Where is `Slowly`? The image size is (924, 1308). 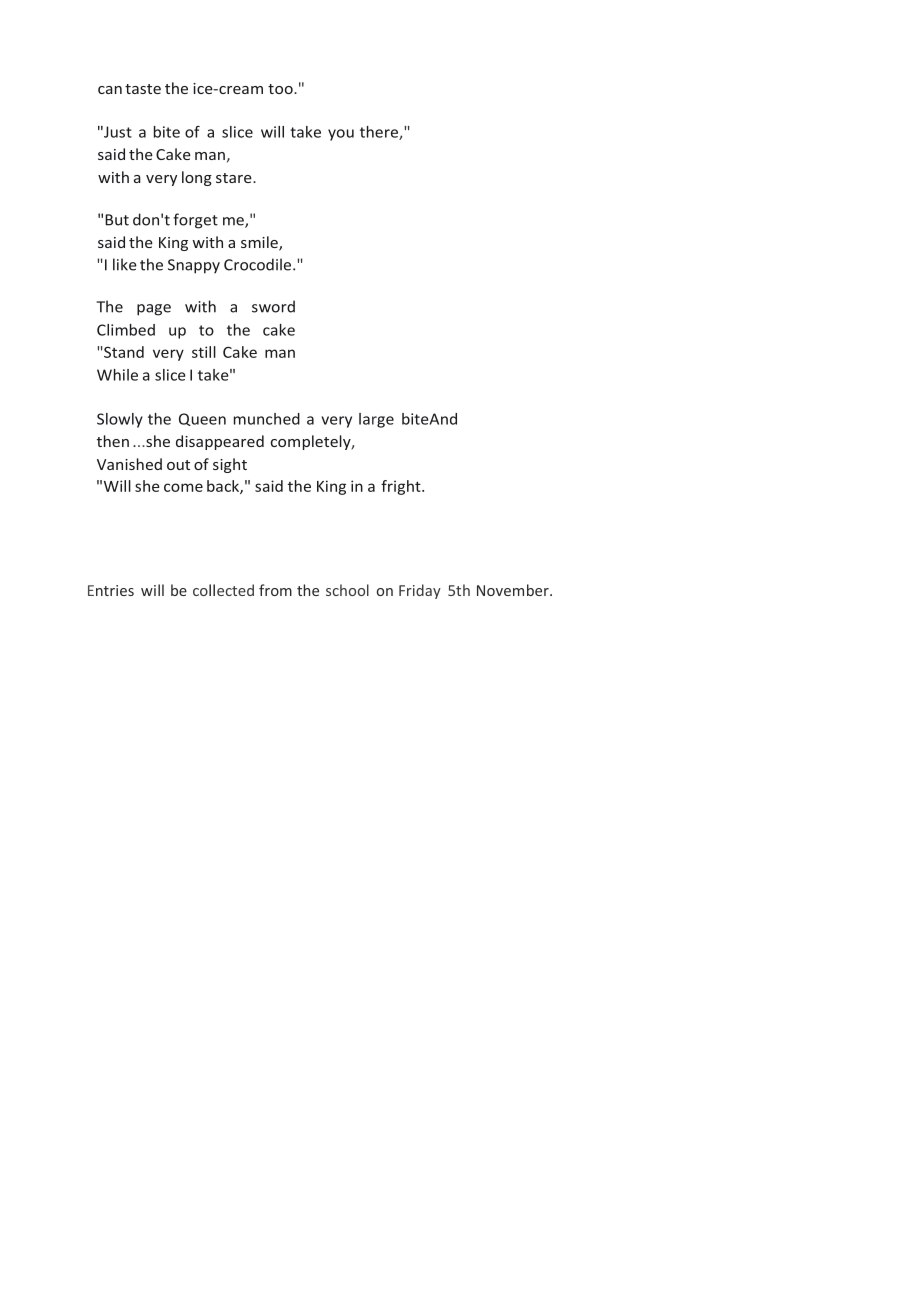
Slowly is located at coordinates (120, 420).
